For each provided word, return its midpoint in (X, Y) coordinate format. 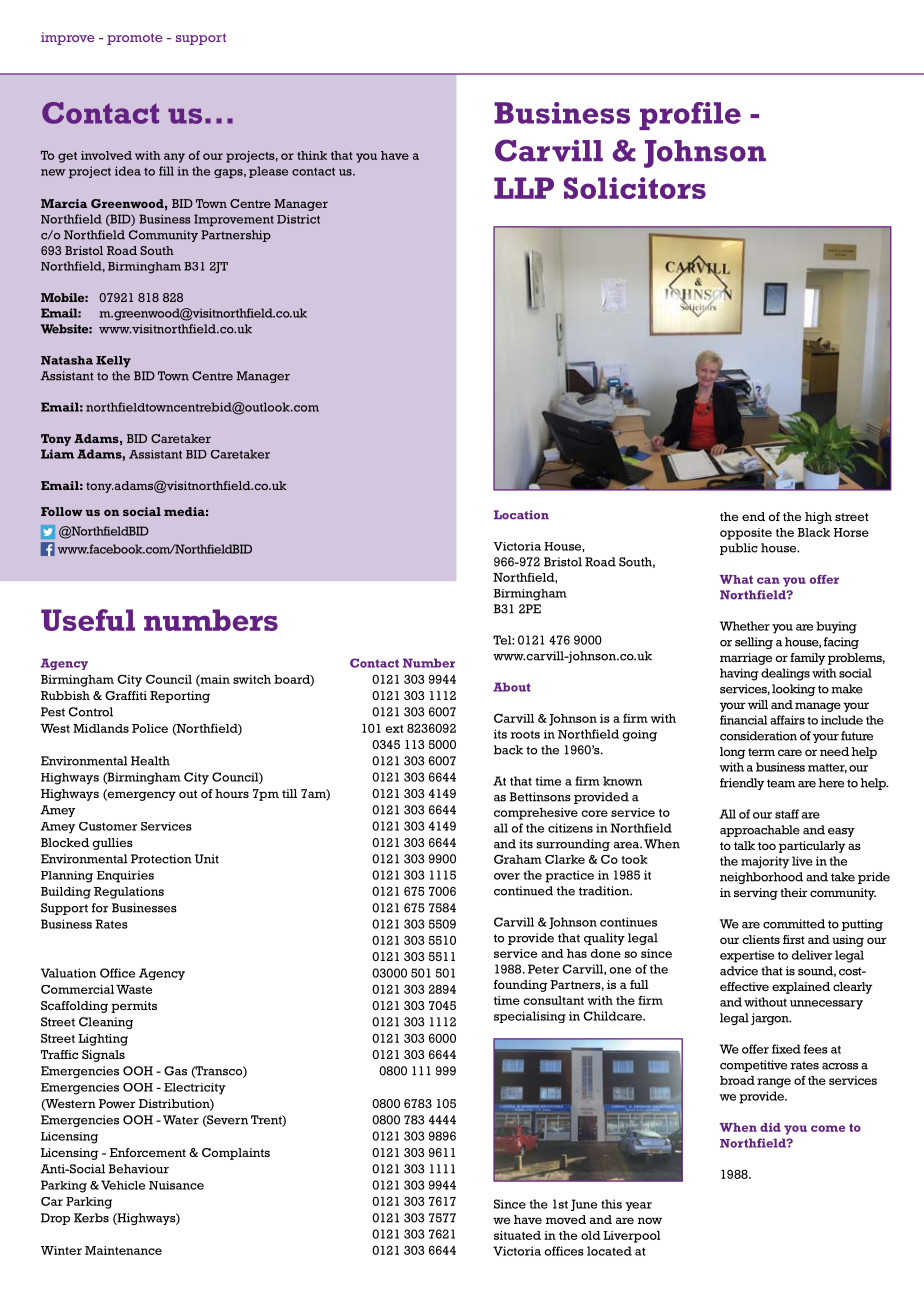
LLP (524, 188)
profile (690, 116)
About (512, 687)
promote (135, 39)
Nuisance (176, 1185)
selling (754, 643)
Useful (88, 620)
